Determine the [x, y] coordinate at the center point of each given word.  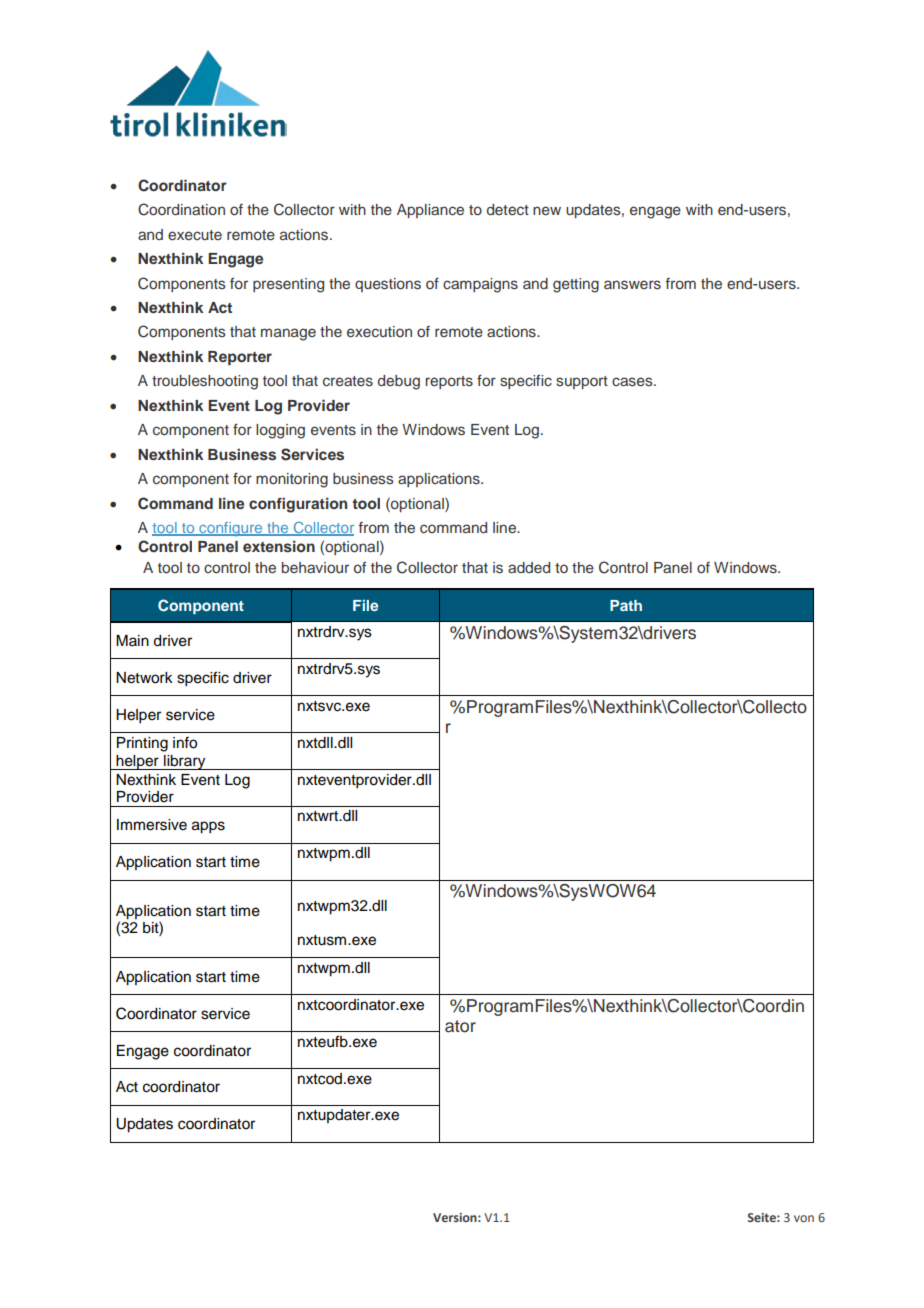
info [185, 742]
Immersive [152, 825]
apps [208, 827]
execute [195, 235]
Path [626, 605]
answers [632, 285]
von [804, 1218]
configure [231, 529]
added [529, 567]
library [185, 762]
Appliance [430, 211]
